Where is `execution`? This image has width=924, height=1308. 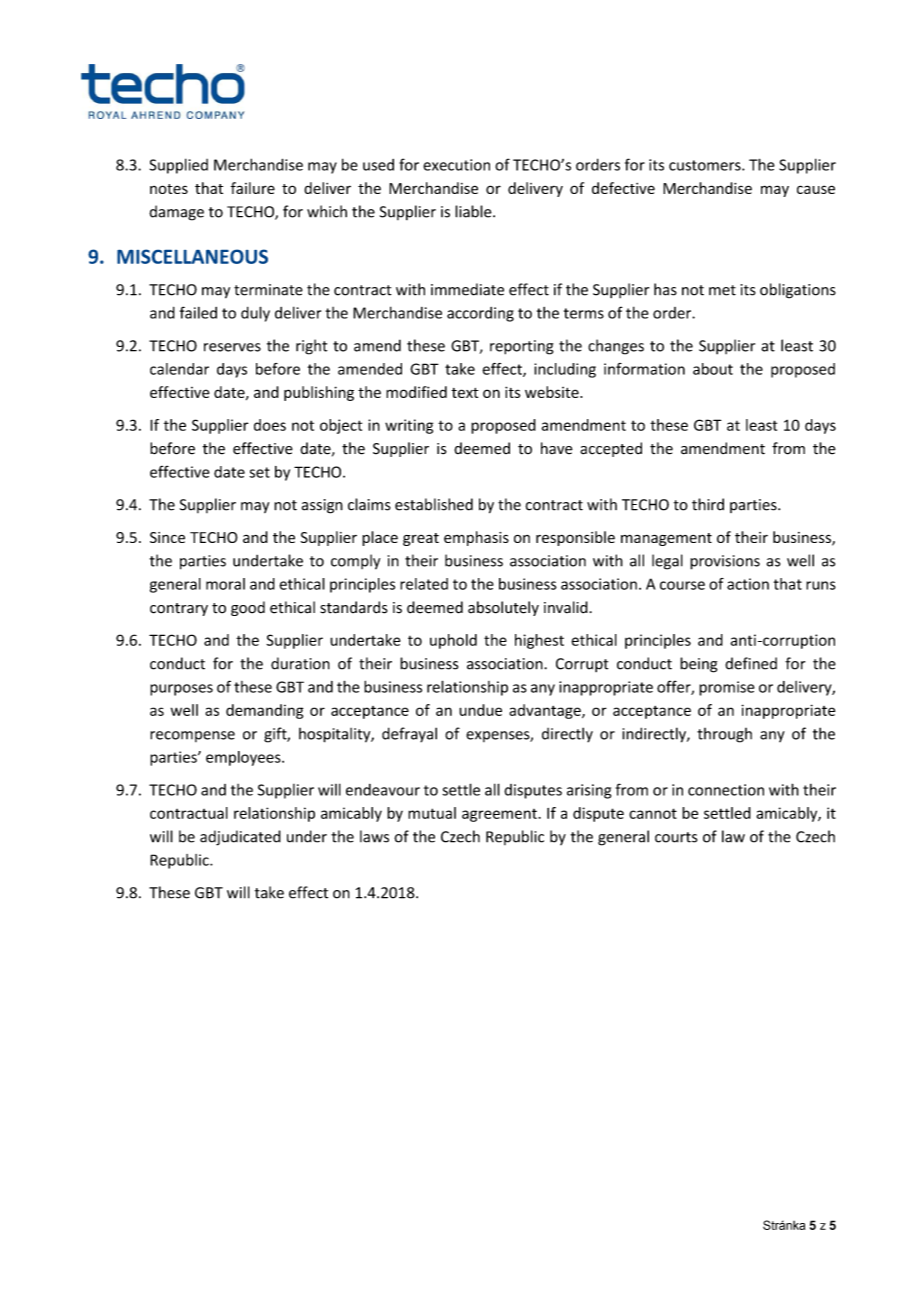
execution is located at coordinates (456, 165).
